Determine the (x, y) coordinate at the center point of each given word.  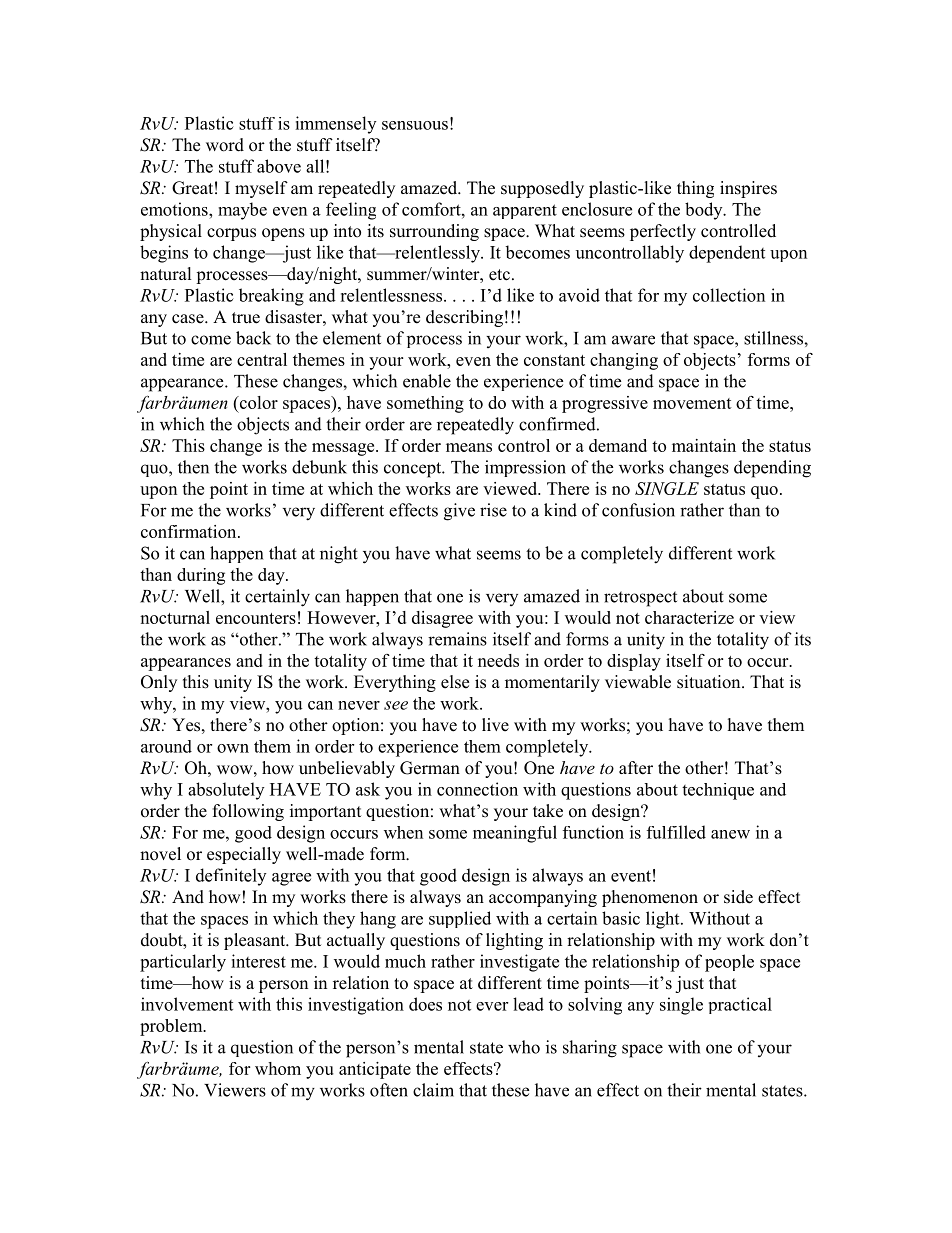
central (262, 359)
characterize (689, 617)
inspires (748, 189)
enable (427, 381)
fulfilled (676, 832)
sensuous (415, 125)
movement (692, 403)
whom (278, 1068)
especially (244, 855)
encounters (256, 618)
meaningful (515, 834)
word (225, 145)
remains (457, 639)
